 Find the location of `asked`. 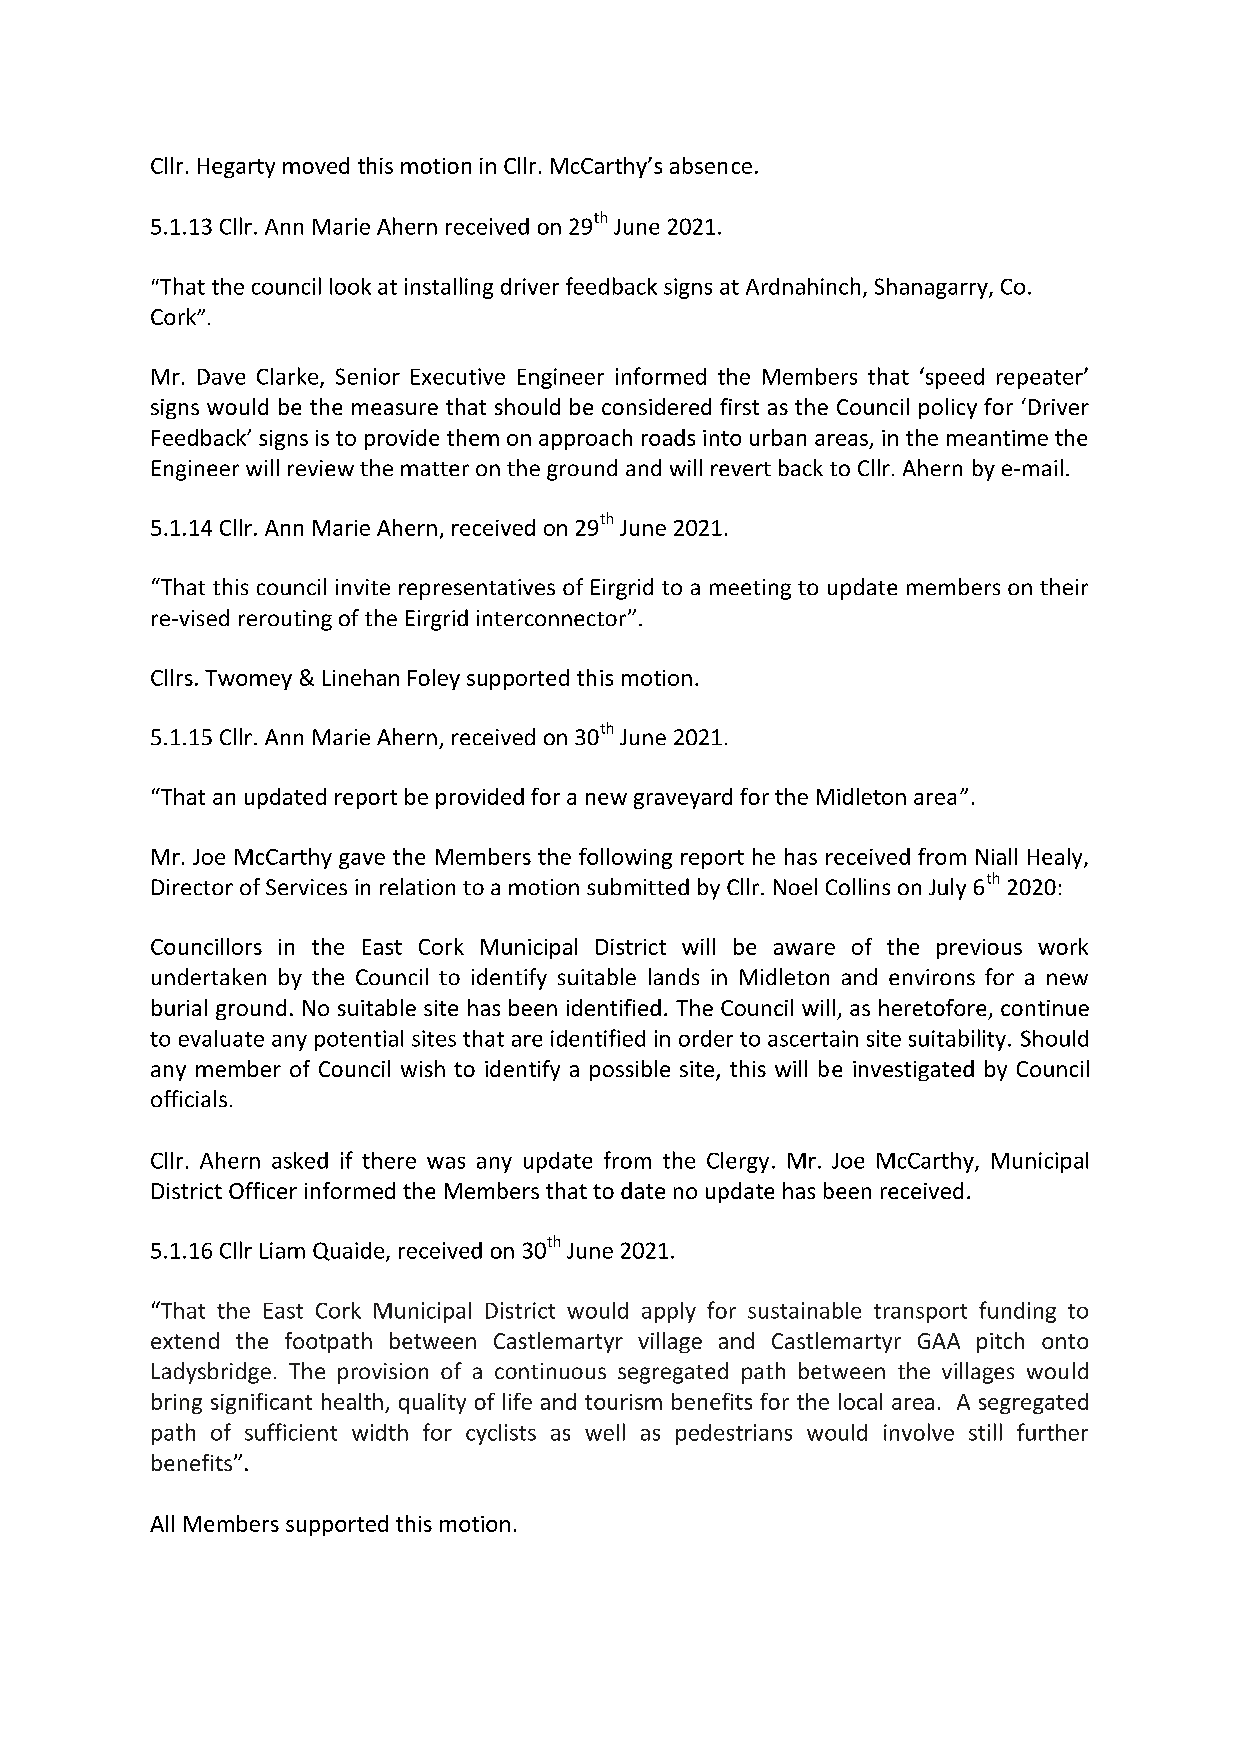

asked is located at coordinates (300, 1160).
